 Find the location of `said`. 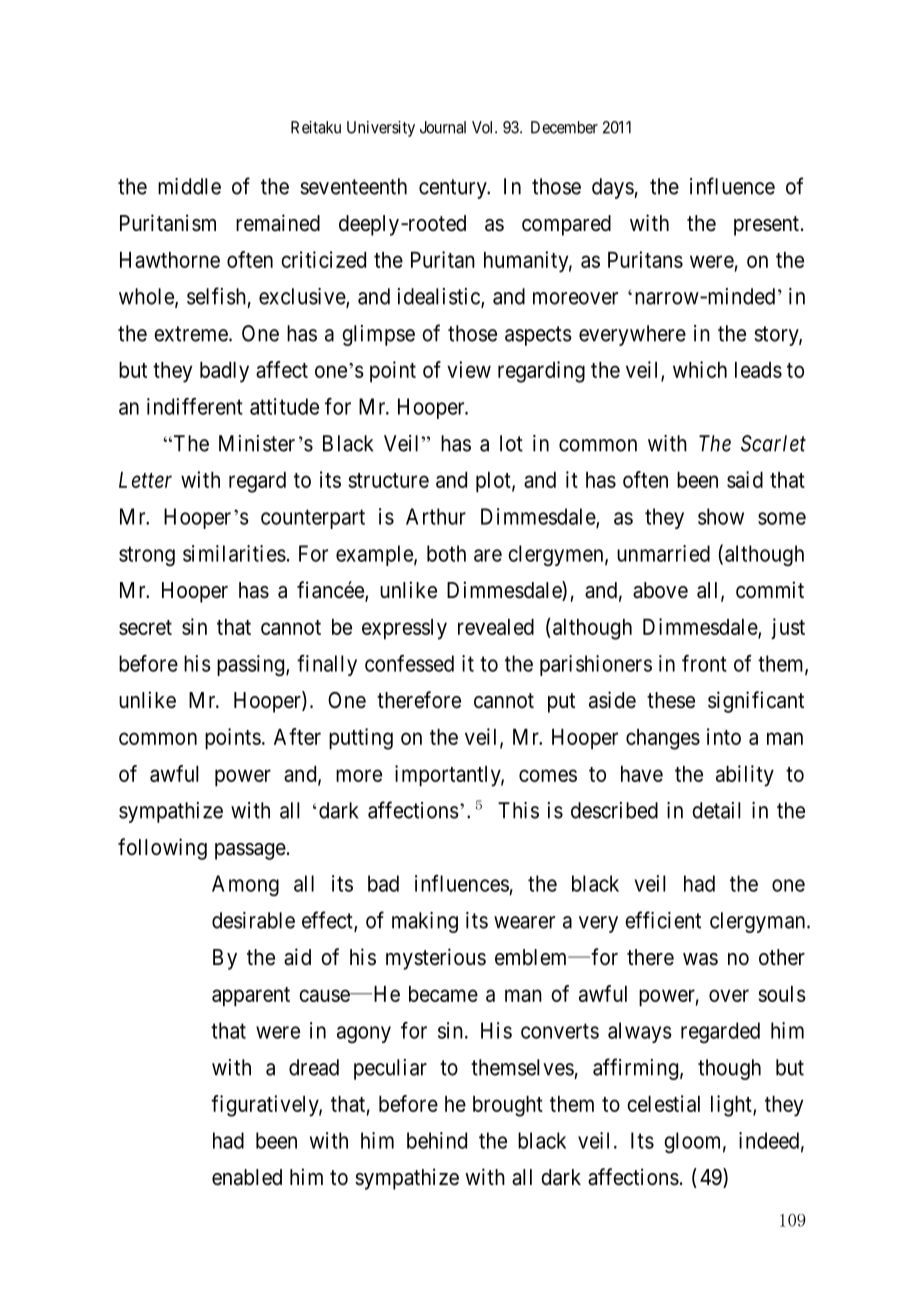

said is located at coordinates (745, 479).
